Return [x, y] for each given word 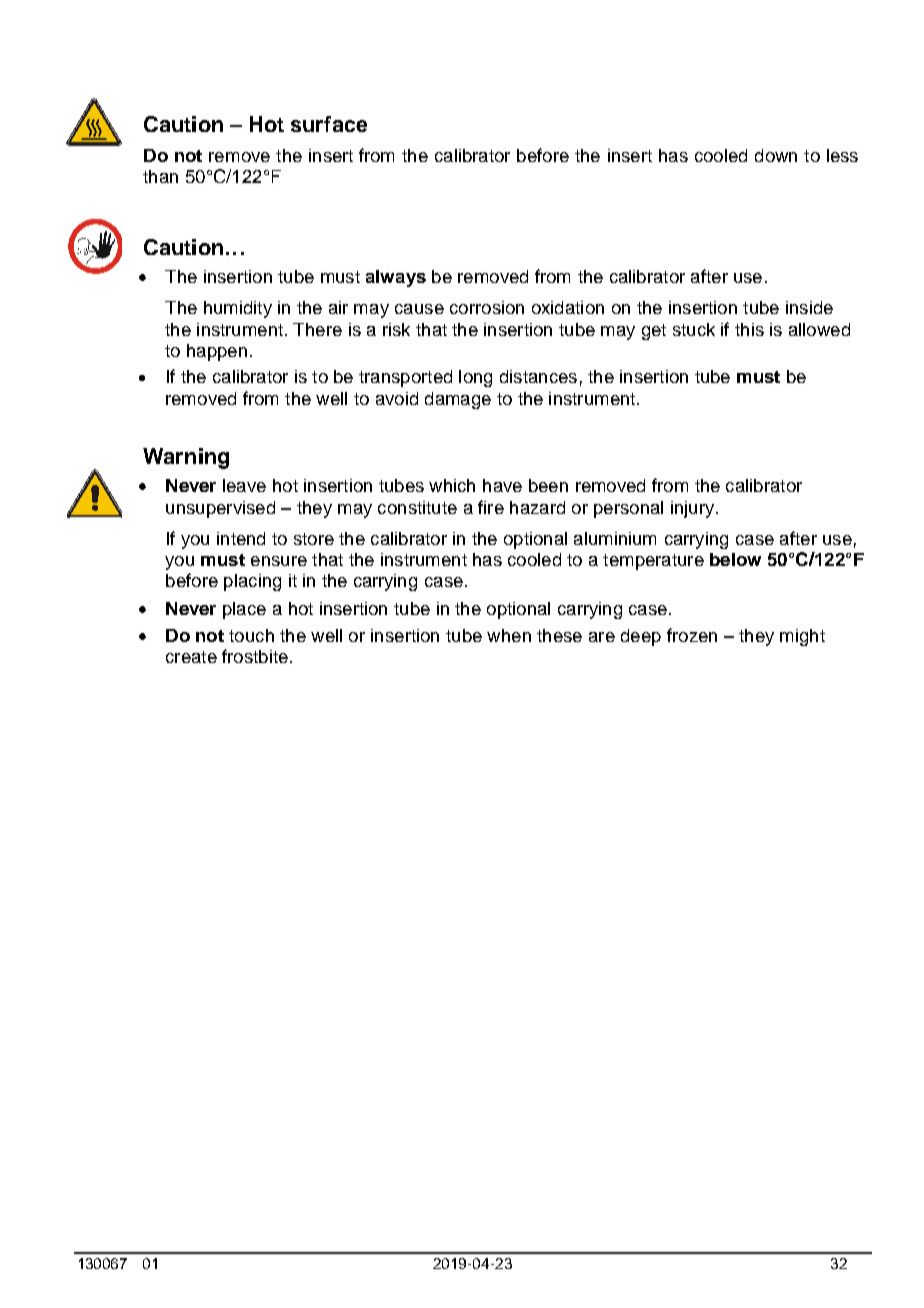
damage [458, 400]
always [396, 278]
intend [241, 538]
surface [329, 124]
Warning [186, 458]
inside [809, 307]
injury [694, 509]
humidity [238, 309]
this [749, 329]
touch [251, 635]
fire [491, 507]
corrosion [487, 307]
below [735, 559]
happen [217, 352]
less [842, 155]
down [776, 155]
